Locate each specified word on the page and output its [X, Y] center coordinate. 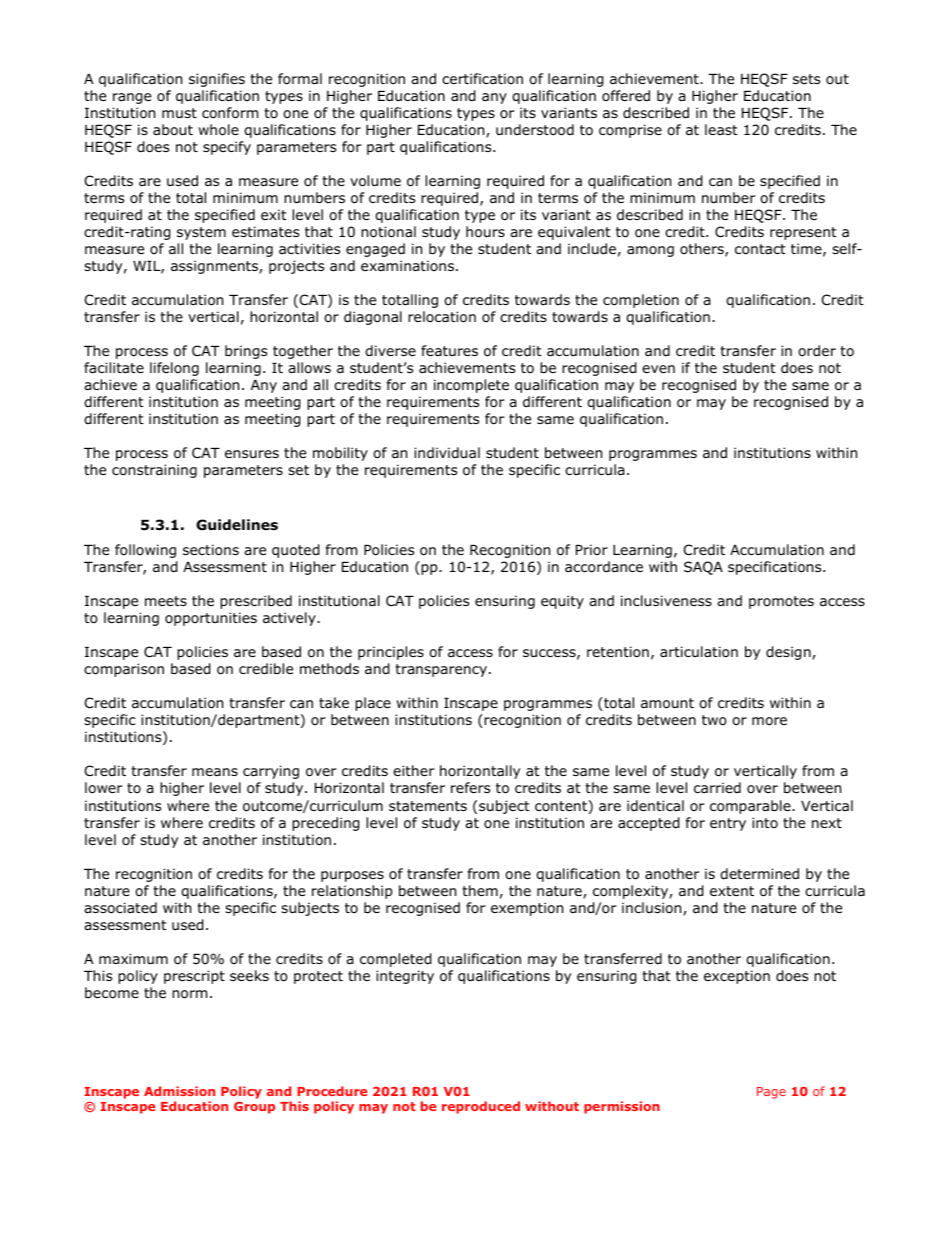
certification [482, 78]
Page [771, 1093]
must [179, 113]
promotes [781, 602]
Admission [179, 1091]
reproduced [481, 1107]
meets [166, 601]
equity [562, 602]
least [721, 129]
